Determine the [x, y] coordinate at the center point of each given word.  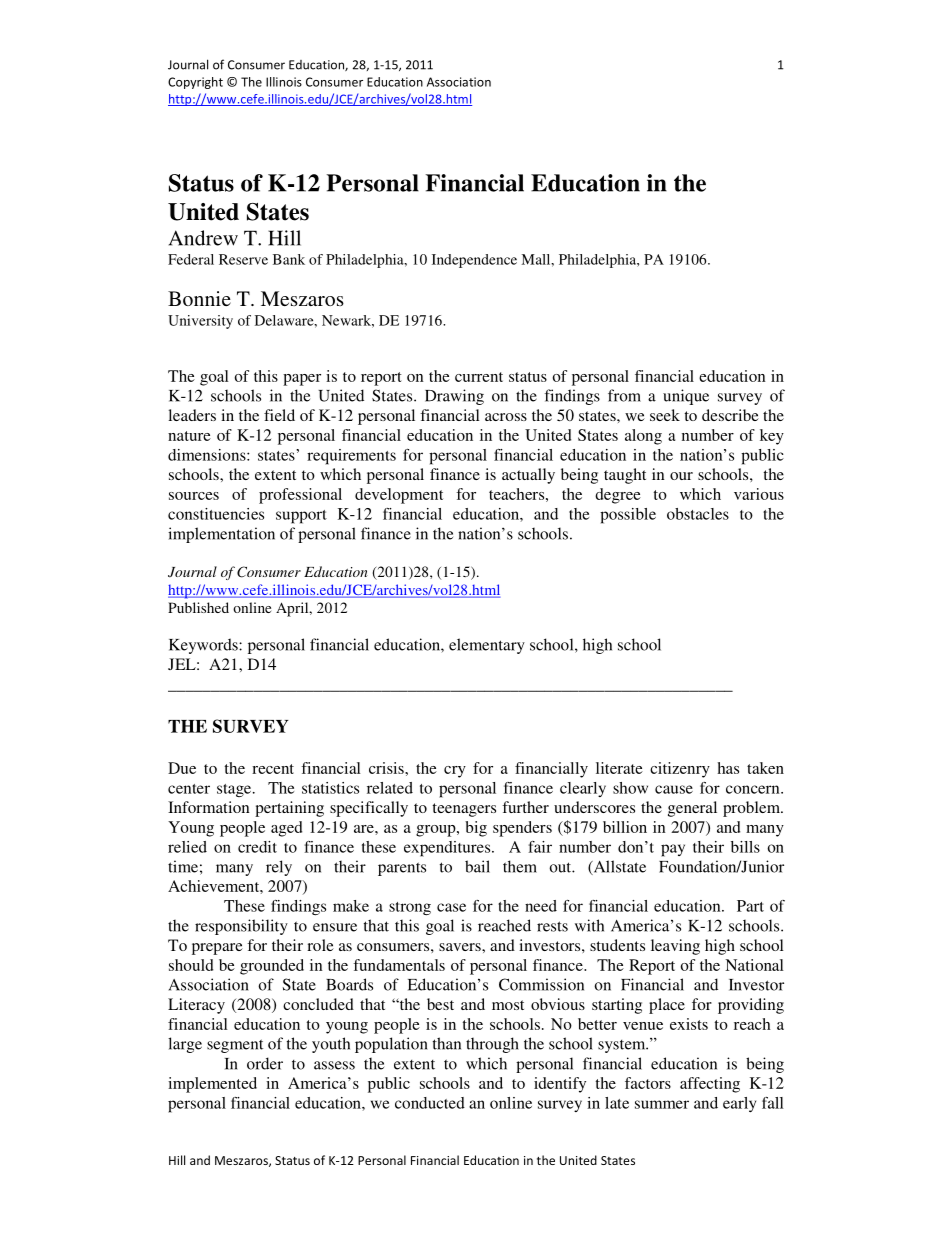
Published [198, 607]
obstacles [698, 514]
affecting [710, 1085]
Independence [474, 261]
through [492, 1045]
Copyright [195, 83]
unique [686, 397]
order [265, 1063]
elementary [487, 646]
